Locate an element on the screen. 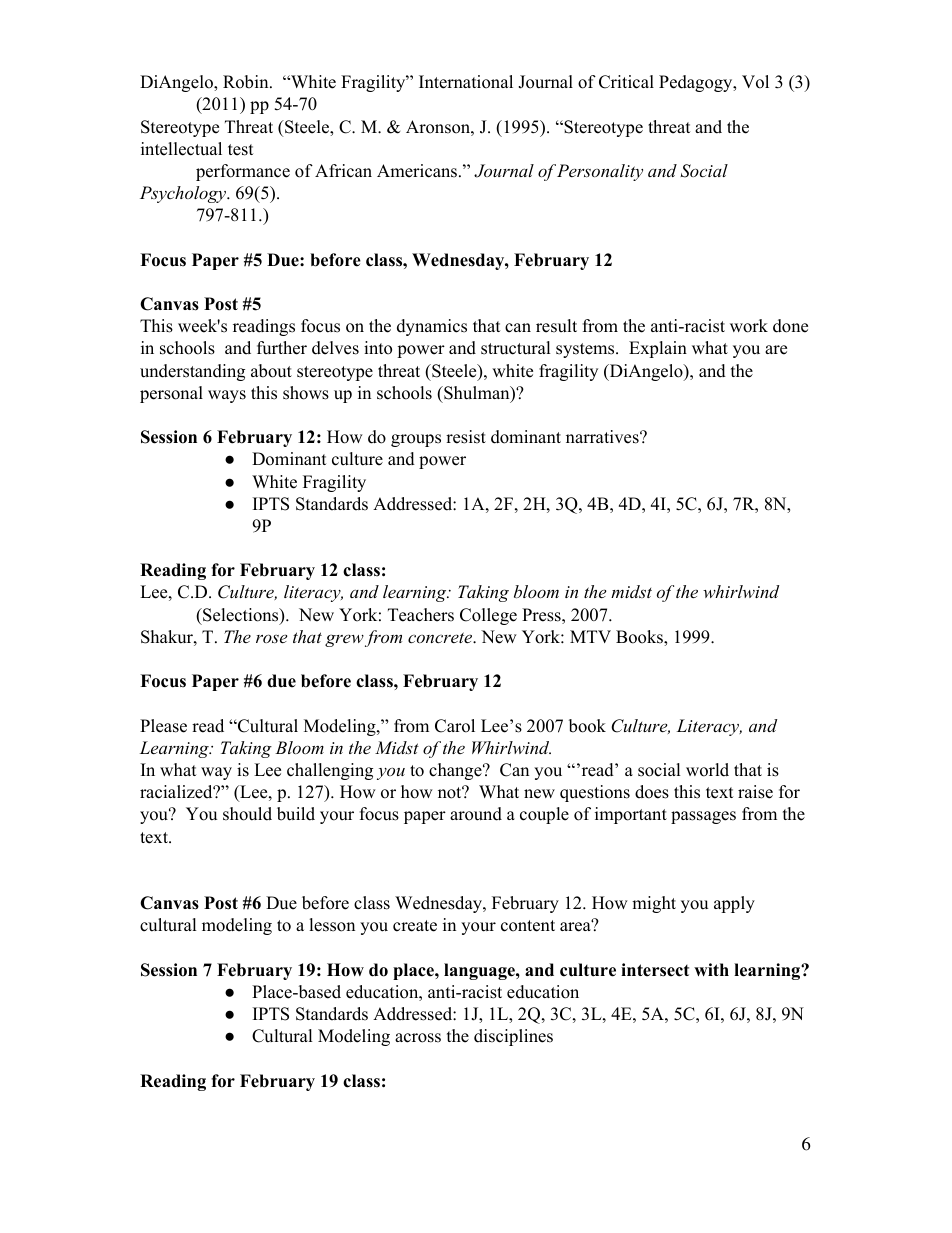  rose is located at coordinates (271, 638).
